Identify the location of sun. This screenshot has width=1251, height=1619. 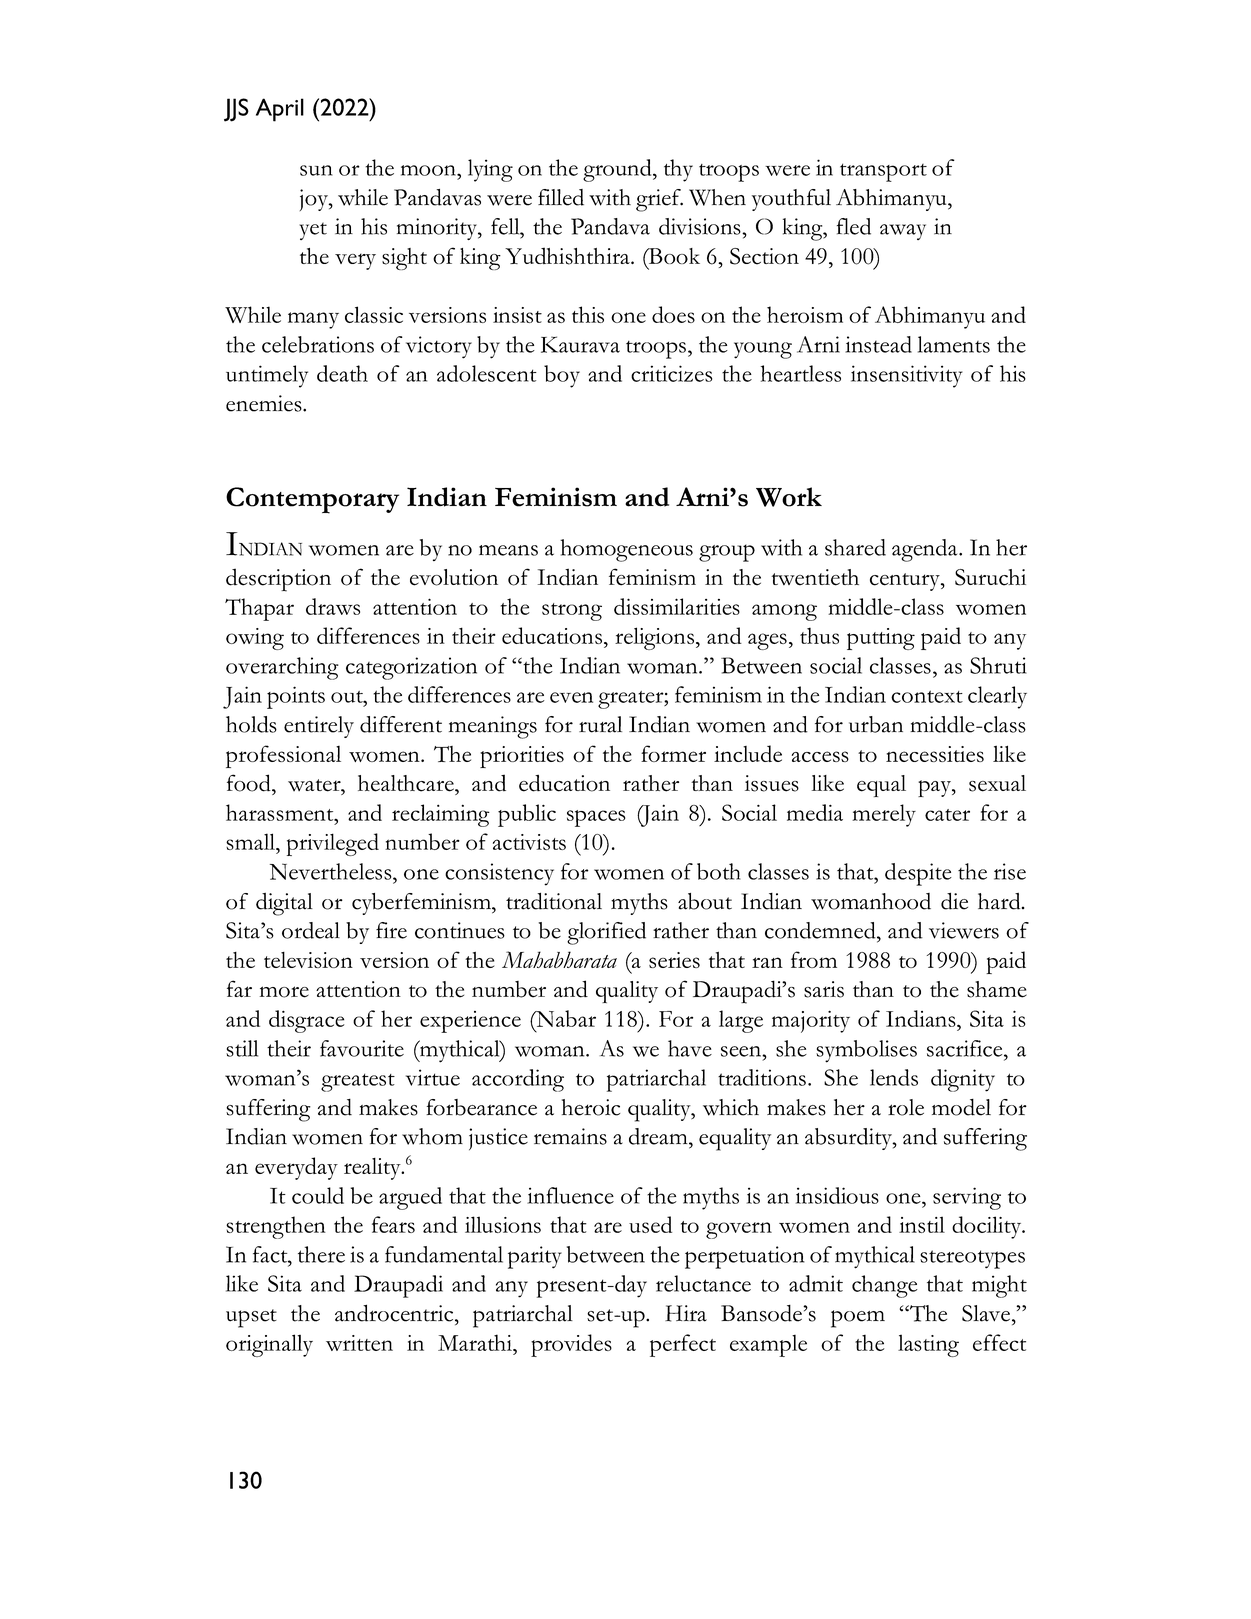
(316, 170).
